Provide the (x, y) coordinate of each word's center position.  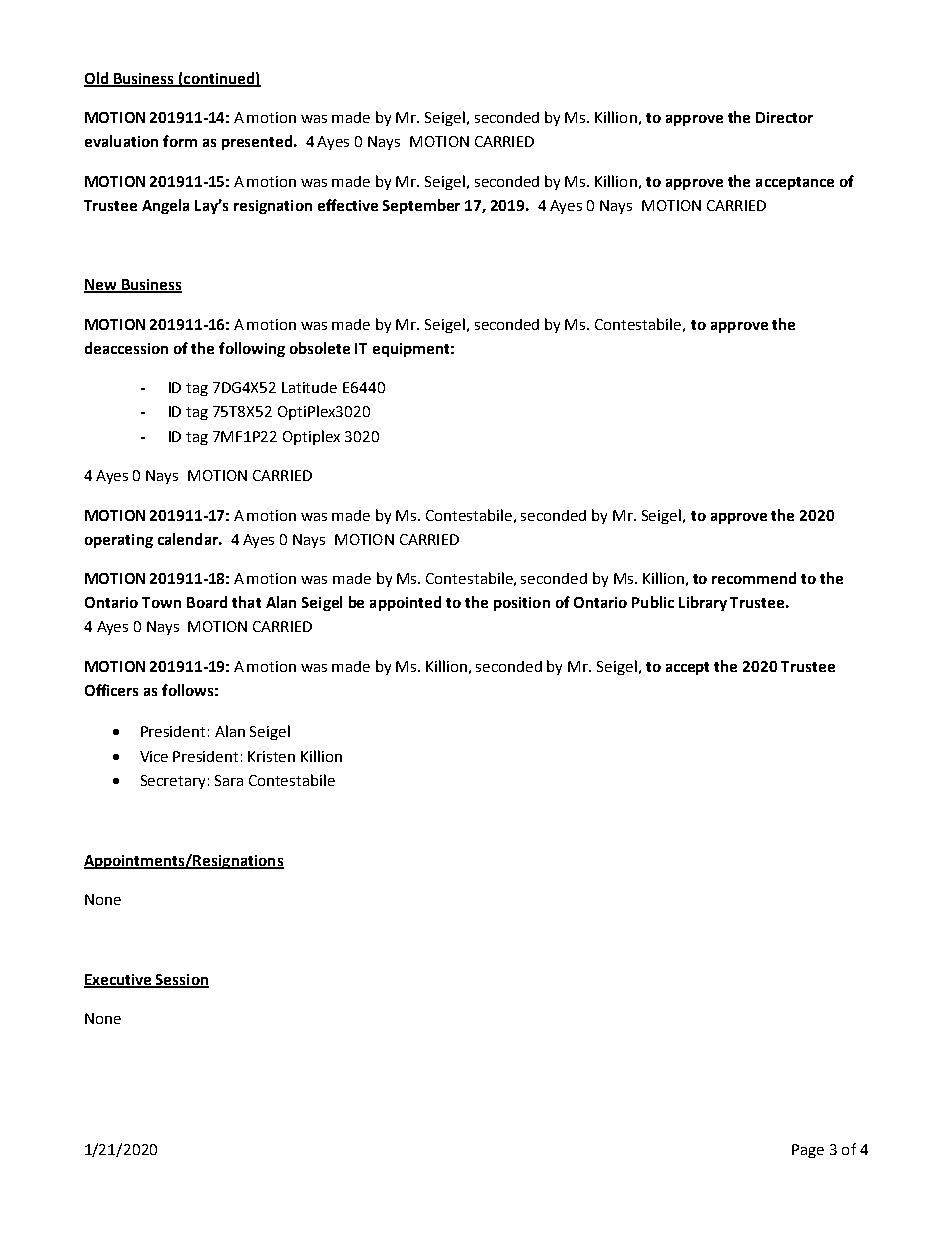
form (180, 141)
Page (808, 1151)
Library (703, 603)
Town (161, 602)
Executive (119, 980)
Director (784, 117)
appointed (405, 603)
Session (181, 980)
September (421, 206)
